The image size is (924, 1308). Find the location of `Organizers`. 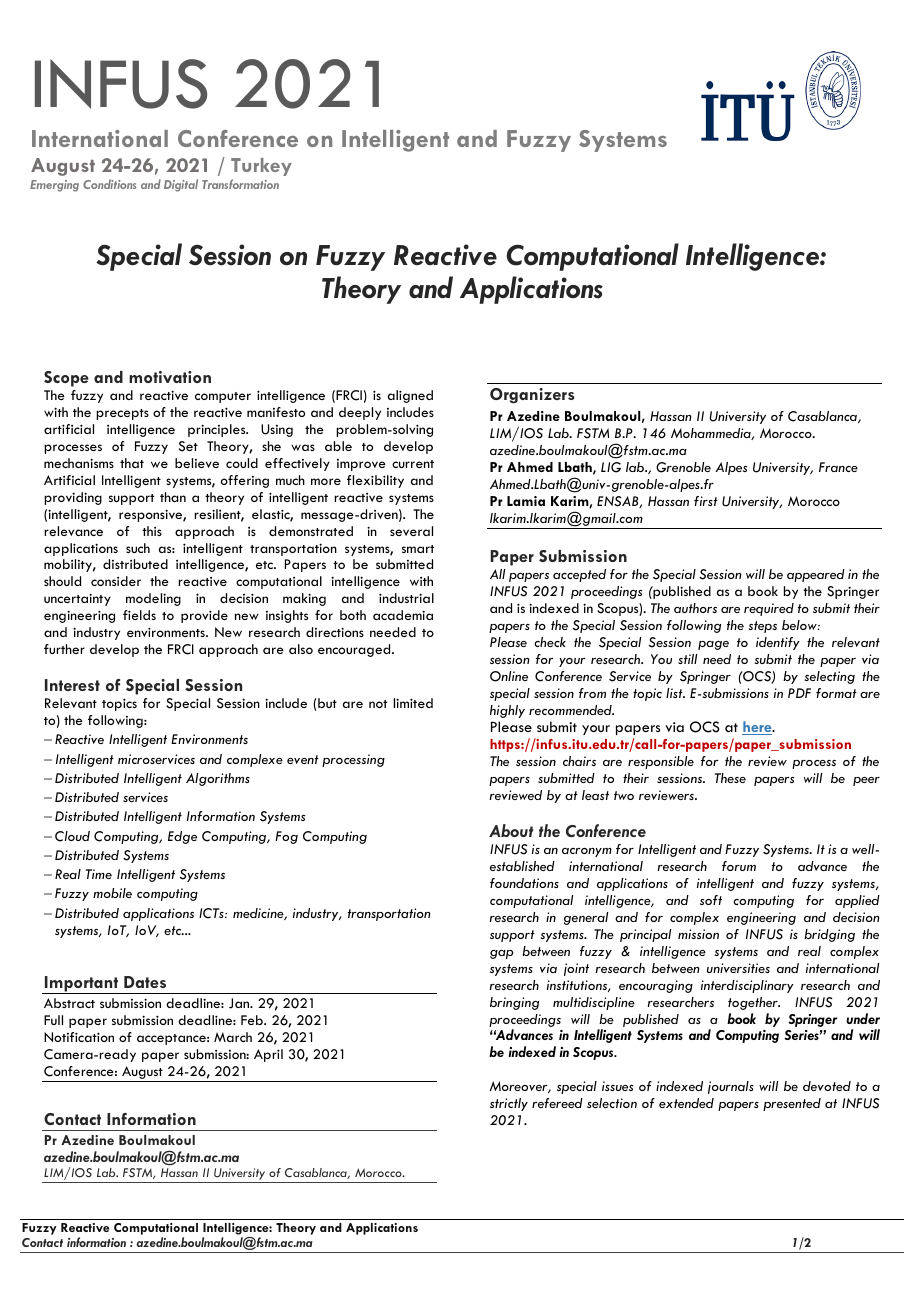

Organizers is located at coordinates (532, 396).
